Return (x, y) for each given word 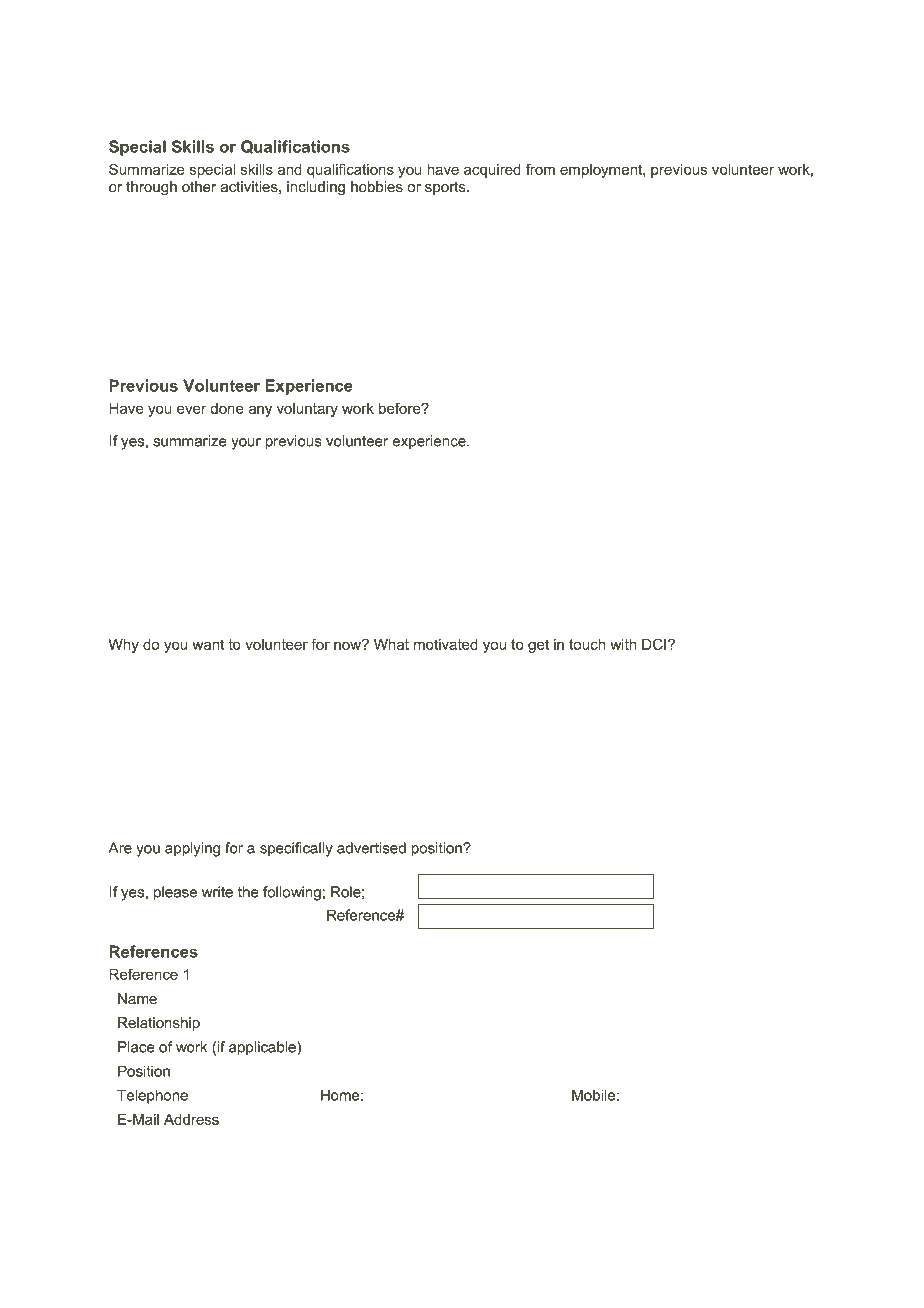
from (540, 169)
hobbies (377, 187)
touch (587, 644)
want (208, 644)
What (391, 644)
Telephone (152, 1096)
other (199, 187)
